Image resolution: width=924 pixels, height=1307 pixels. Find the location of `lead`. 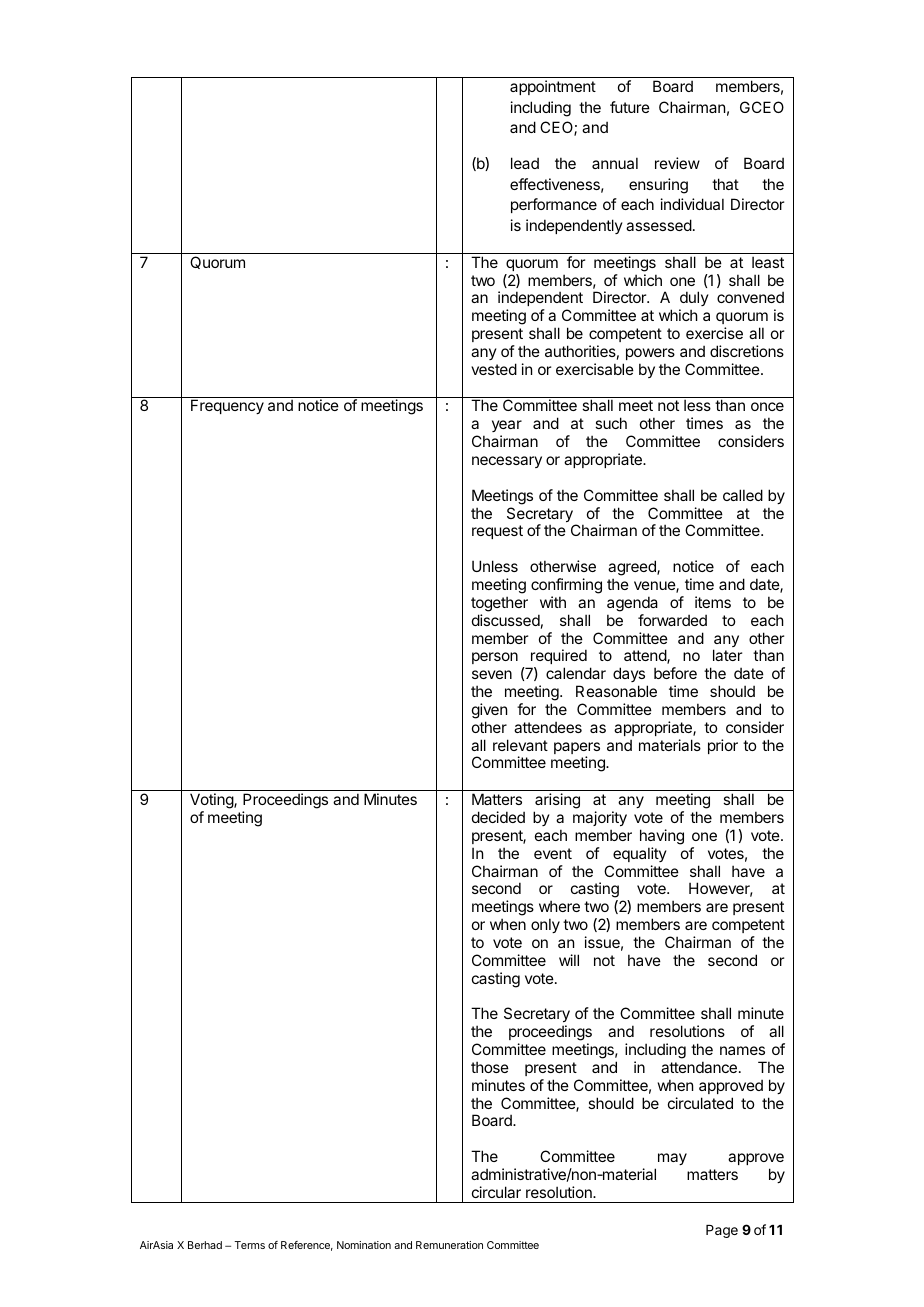

lead is located at coordinates (525, 163).
